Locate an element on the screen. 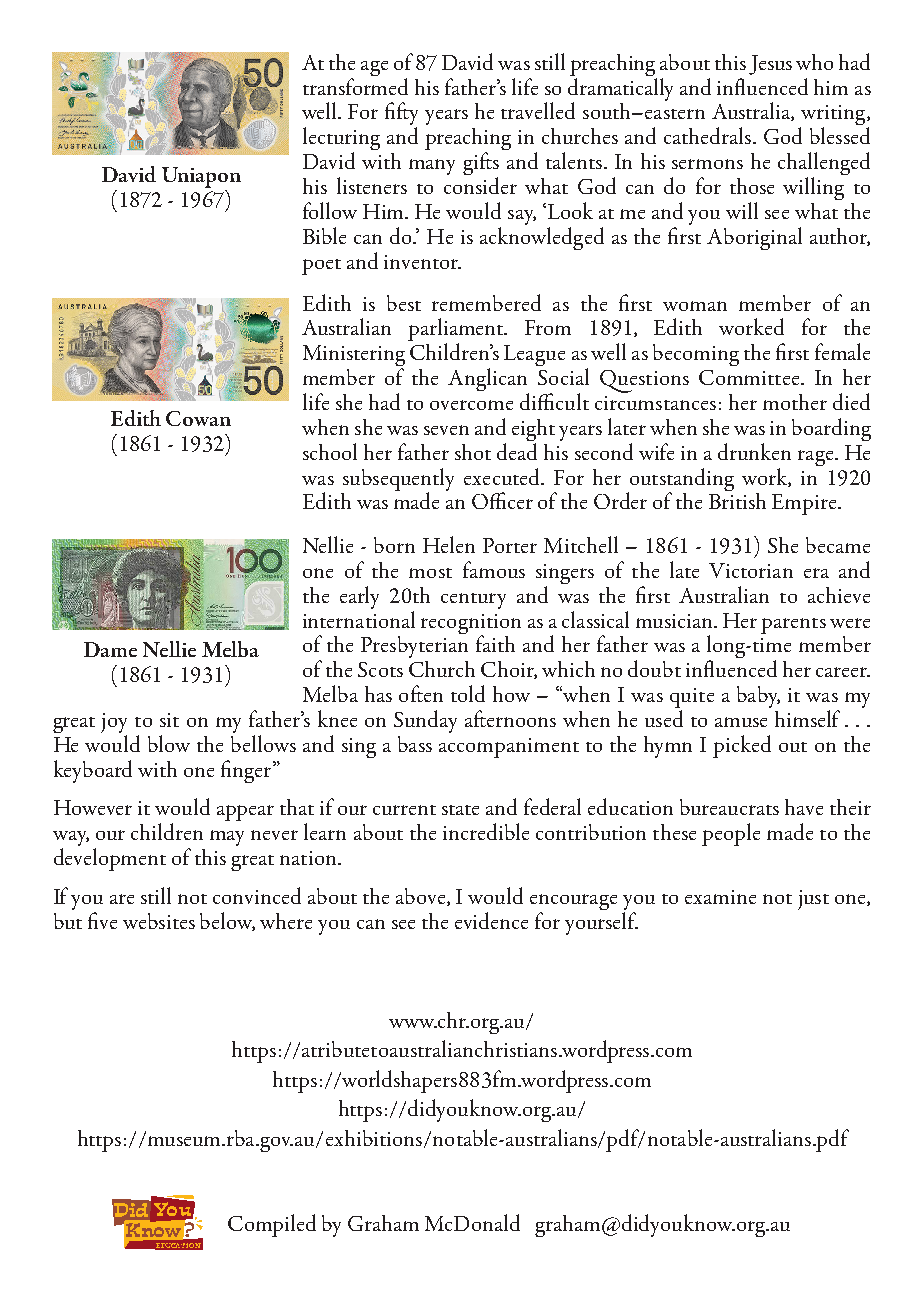 The image size is (924, 1308). may is located at coordinates (227, 838).
